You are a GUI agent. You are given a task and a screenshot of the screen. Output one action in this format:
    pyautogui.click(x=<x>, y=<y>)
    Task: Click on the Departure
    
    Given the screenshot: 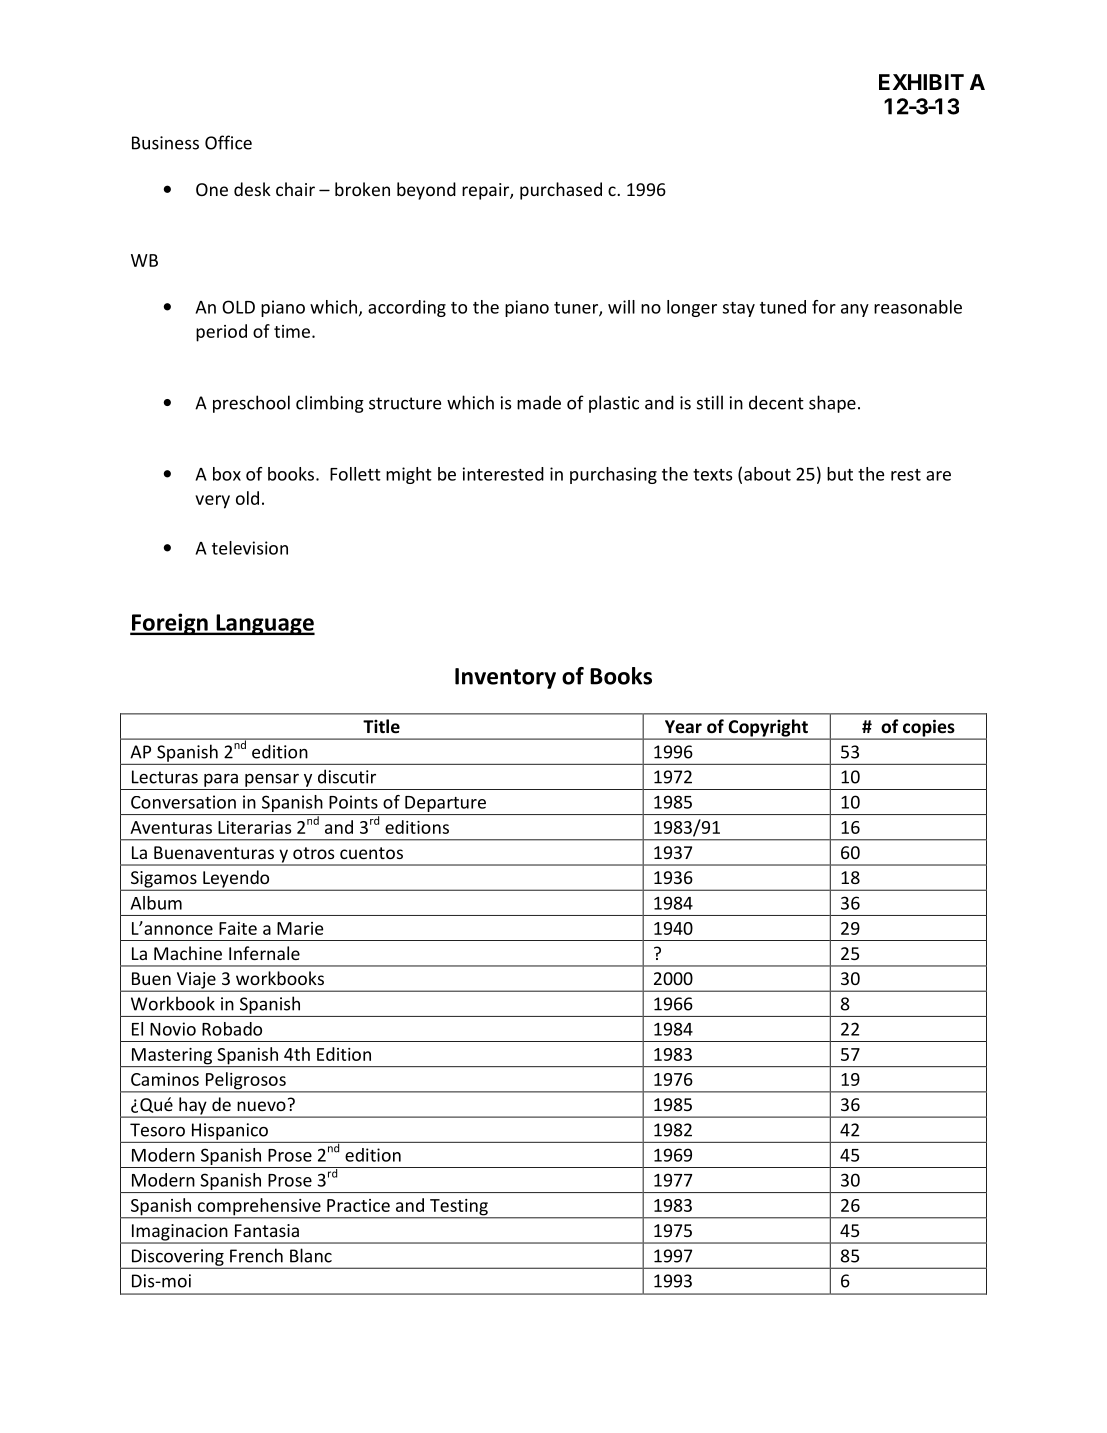 What is the action you would take?
    pyautogui.click(x=445, y=805)
